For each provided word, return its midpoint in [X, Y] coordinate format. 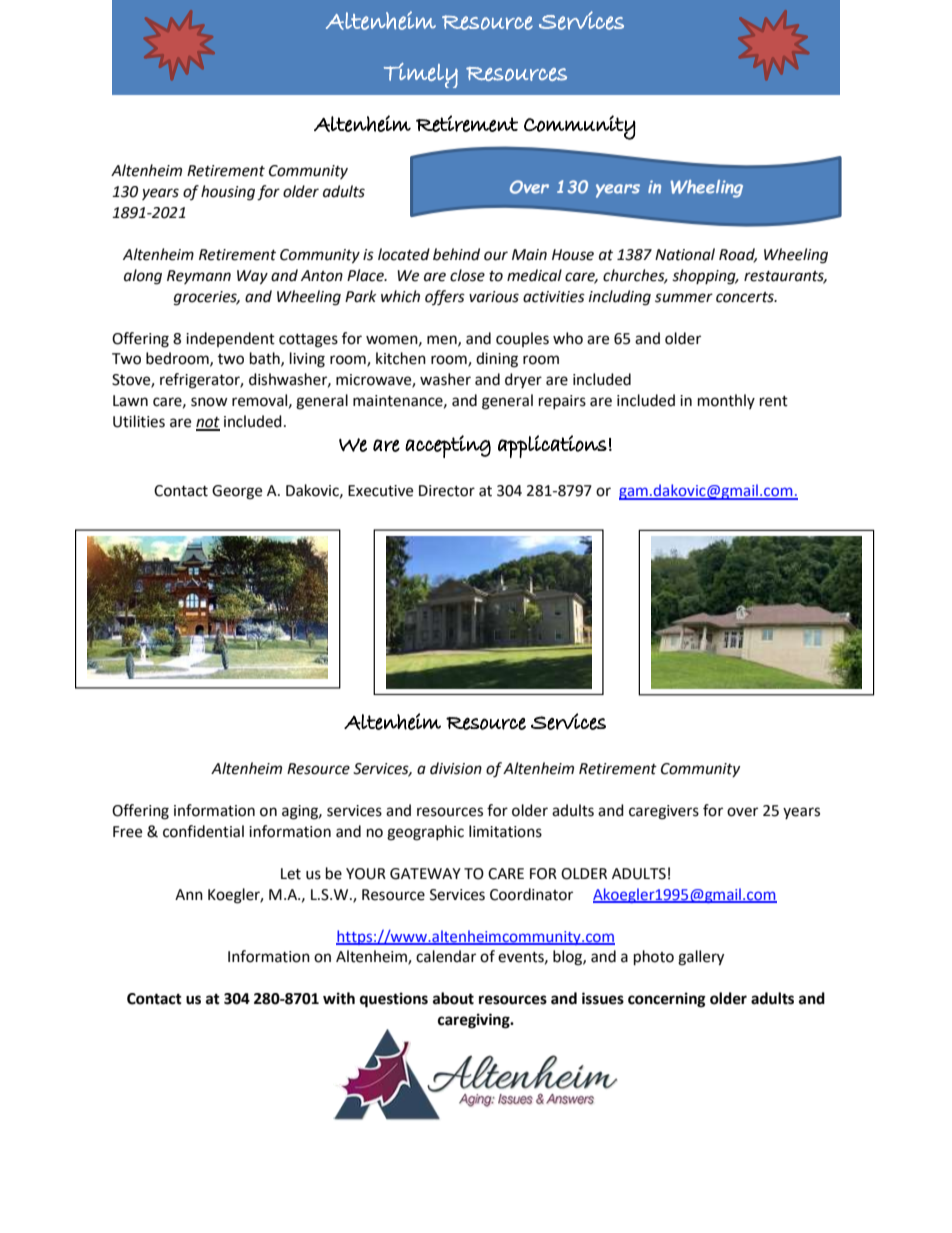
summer [684, 298]
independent [230, 339]
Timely [421, 75]
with [339, 998]
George [237, 492]
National [685, 254]
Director [447, 491]
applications [552, 446]
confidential [203, 831]
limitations [505, 831]
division [456, 768]
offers [445, 298]
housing [228, 193]
